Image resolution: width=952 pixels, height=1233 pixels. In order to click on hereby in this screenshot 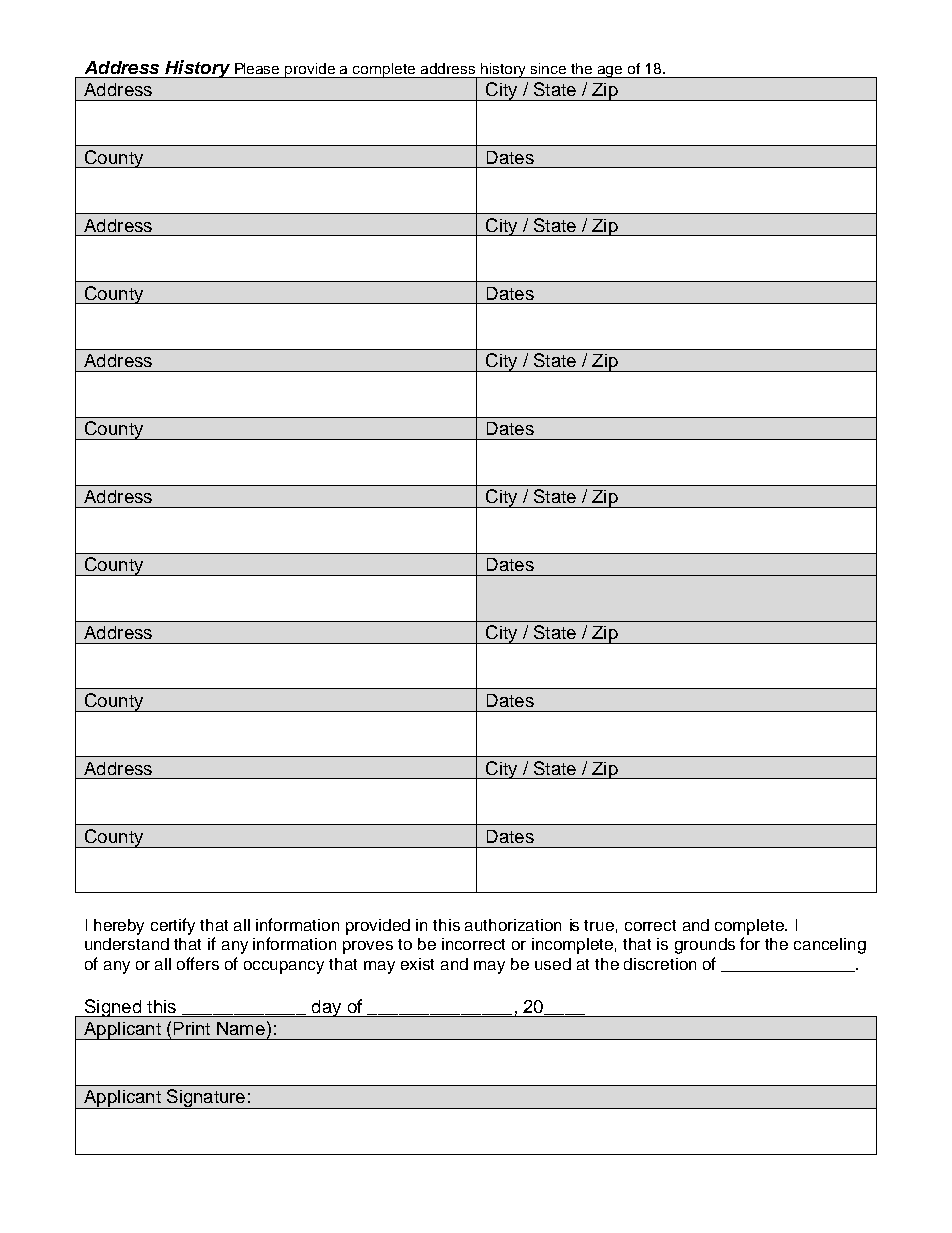, I will do `click(119, 927)`.
